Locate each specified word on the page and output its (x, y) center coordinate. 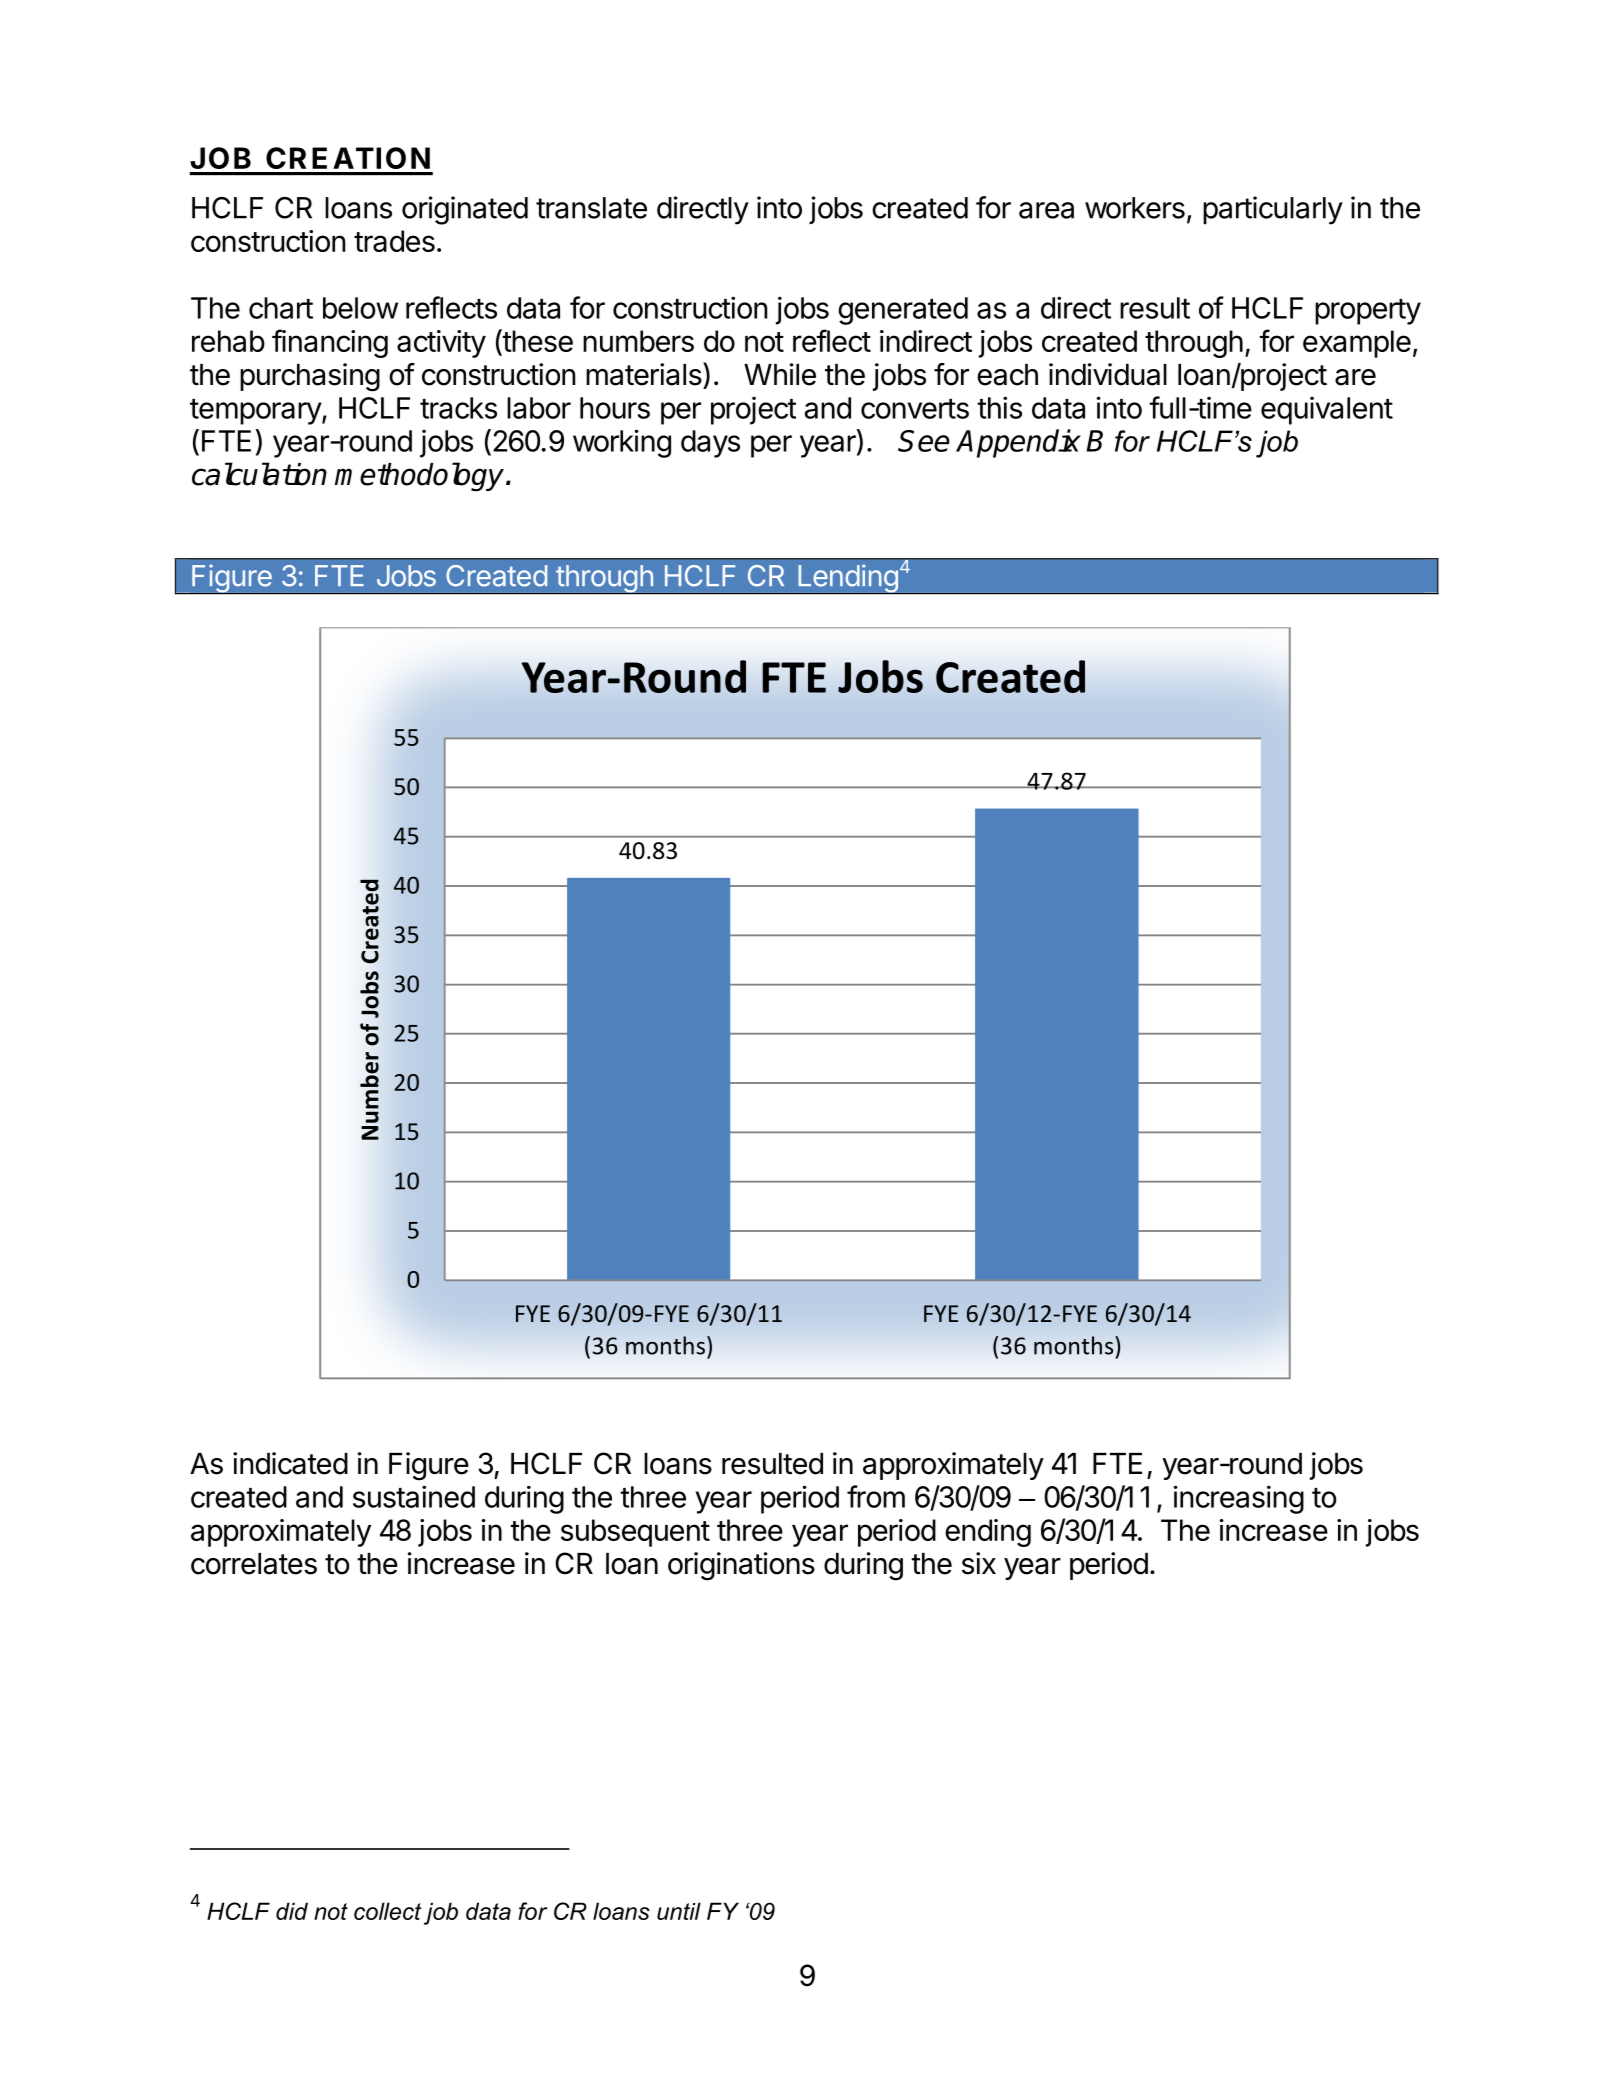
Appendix (1018, 443)
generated (903, 311)
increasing (1239, 1499)
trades (394, 241)
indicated (290, 1463)
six (979, 1563)
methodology (419, 477)
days (710, 444)
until (679, 1911)
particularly (1273, 210)
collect (387, 1911)
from (876, 1496)
